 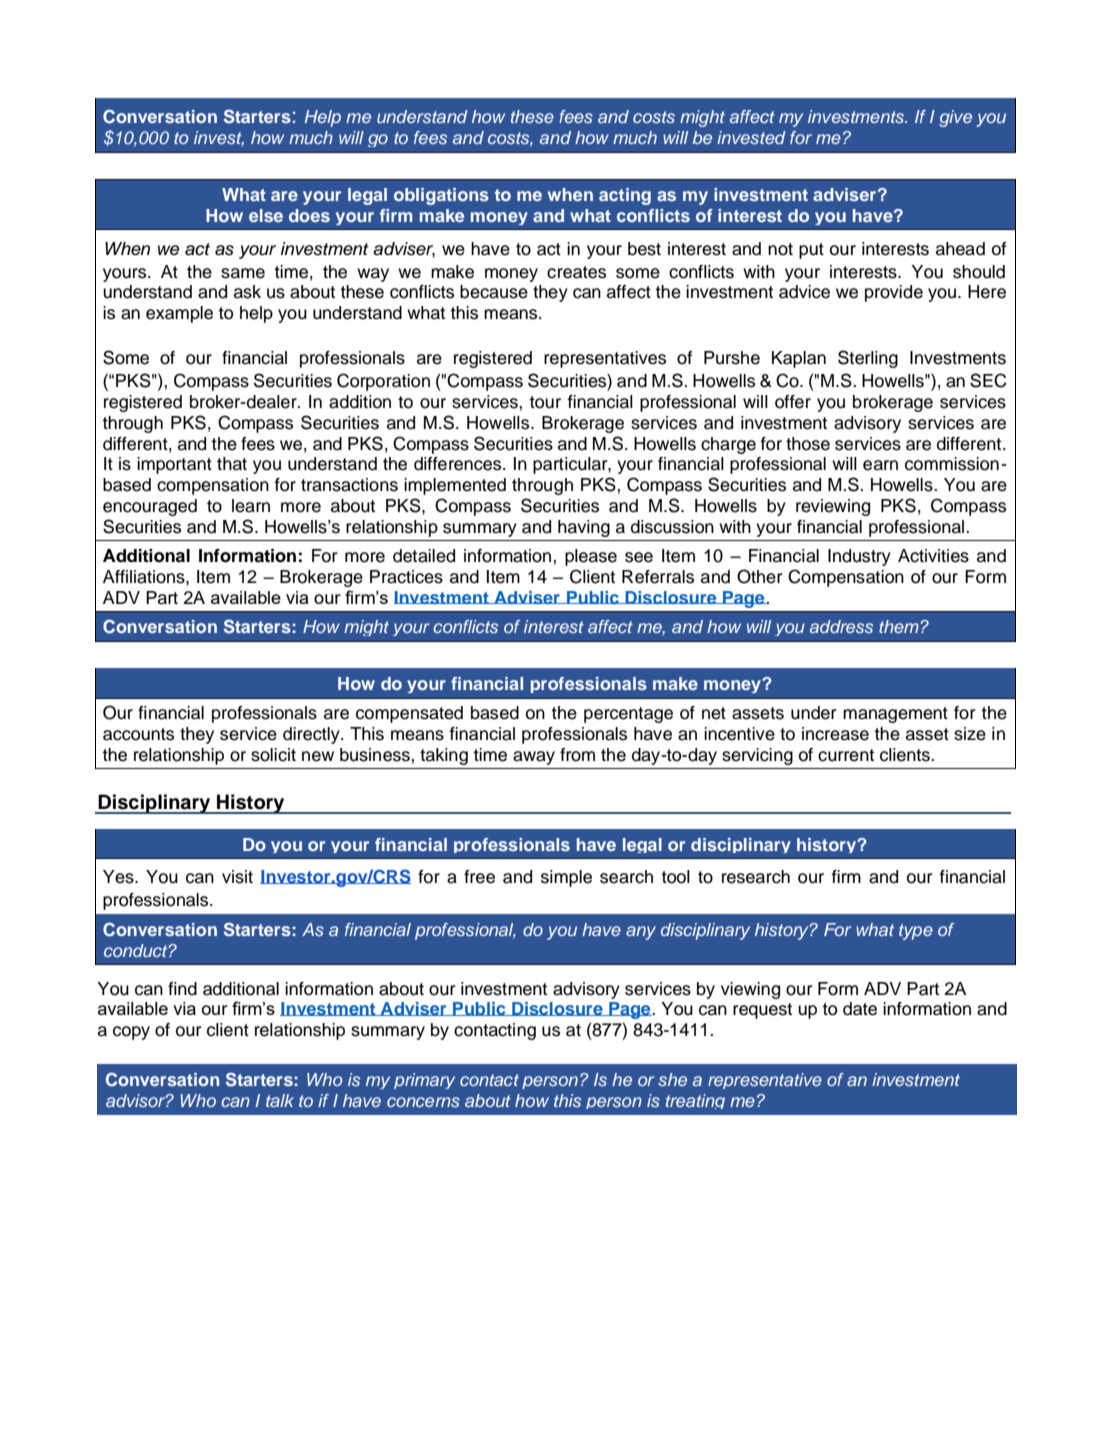 What do you see at coordinates (145, 577) in the document?
I see `Affiliations` at bounding box center [145, 577].
